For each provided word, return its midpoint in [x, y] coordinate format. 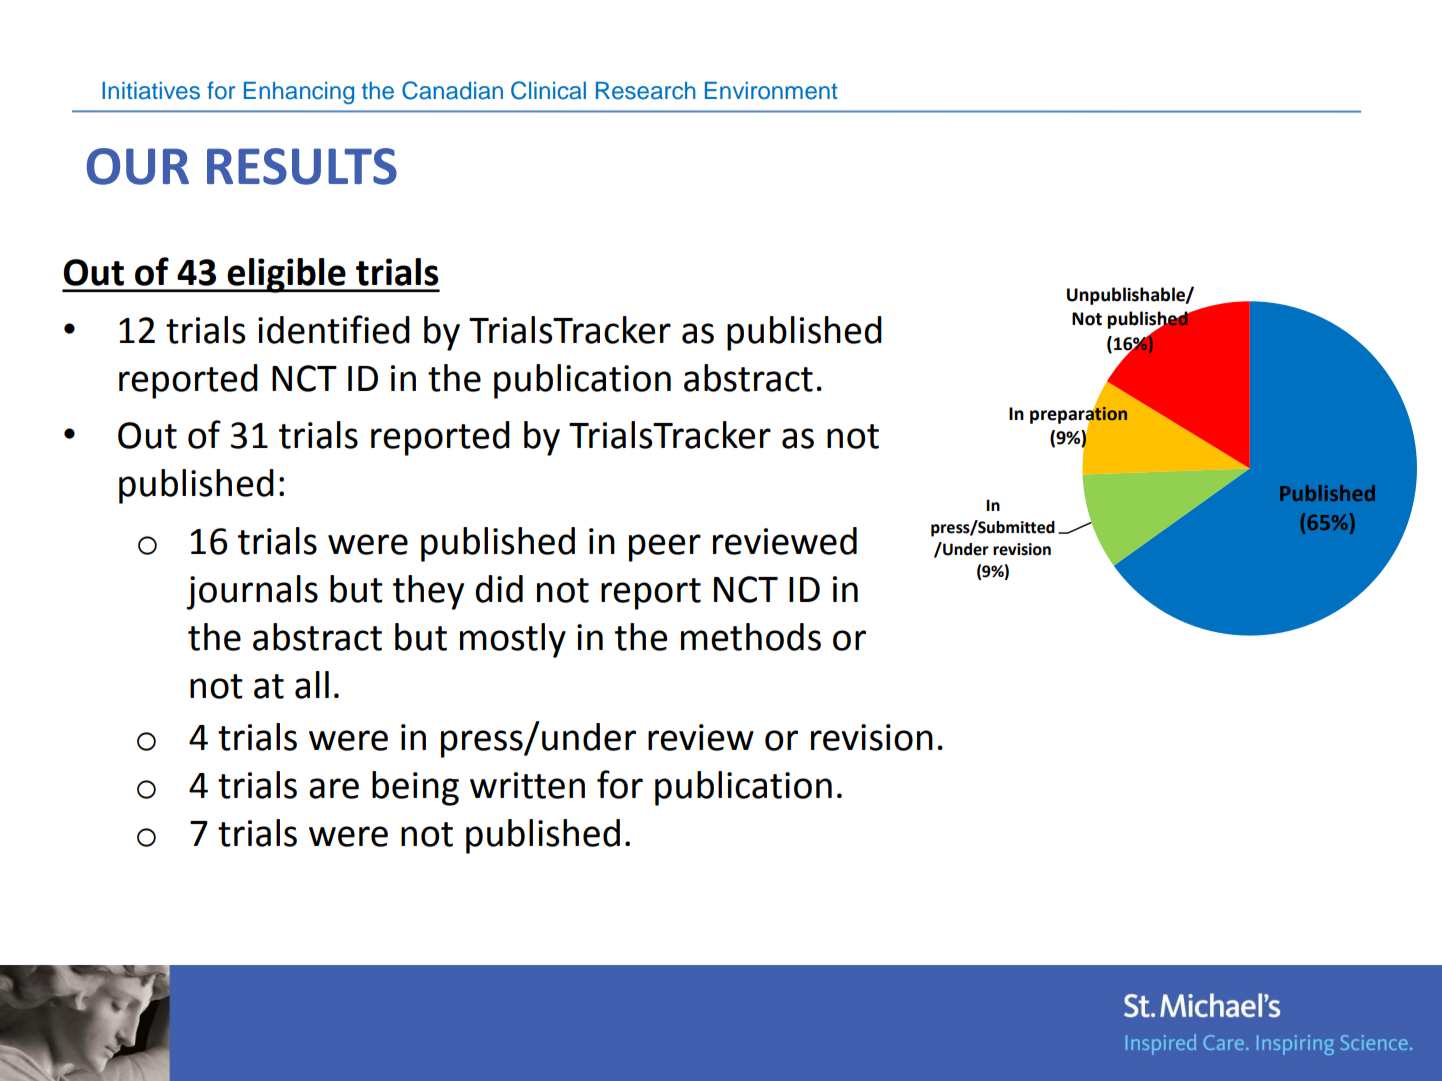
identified [334, 329]
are [334, 788]
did [499, 589]
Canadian [452, 90]
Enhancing [299, 93]
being [415, 788]
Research [646, 91]
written [527, 785]
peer [665, 548]
